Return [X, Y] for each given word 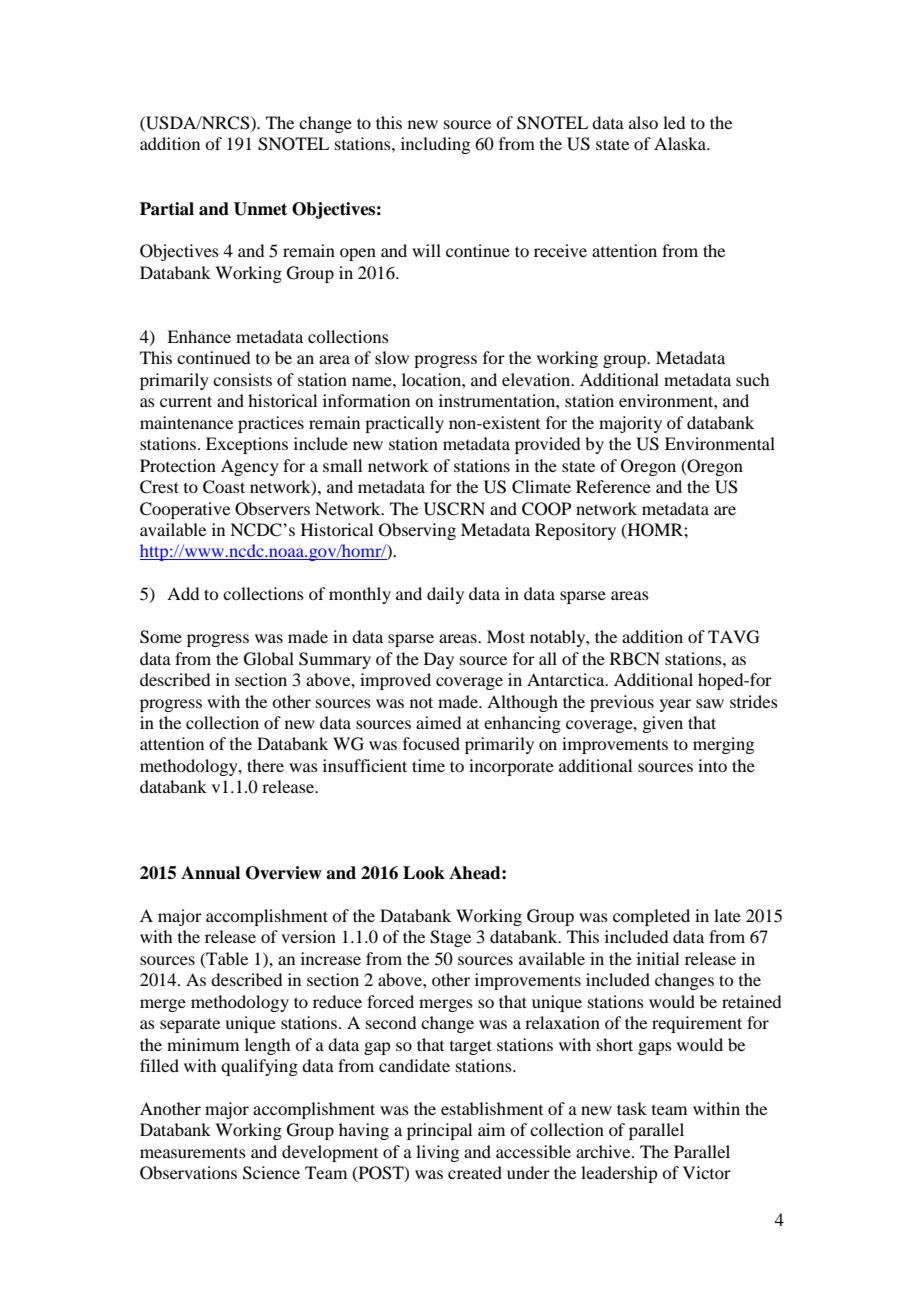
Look [424, 873]
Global [269, 659]
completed [651, 917]
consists [242, 379]
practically [404, 424]
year [675, 705]
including [435, 145]
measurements [193, 1153]
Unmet [260, 209]
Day [439, 660]
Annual [210, 873]
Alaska [681, 143]
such [752, 379]
